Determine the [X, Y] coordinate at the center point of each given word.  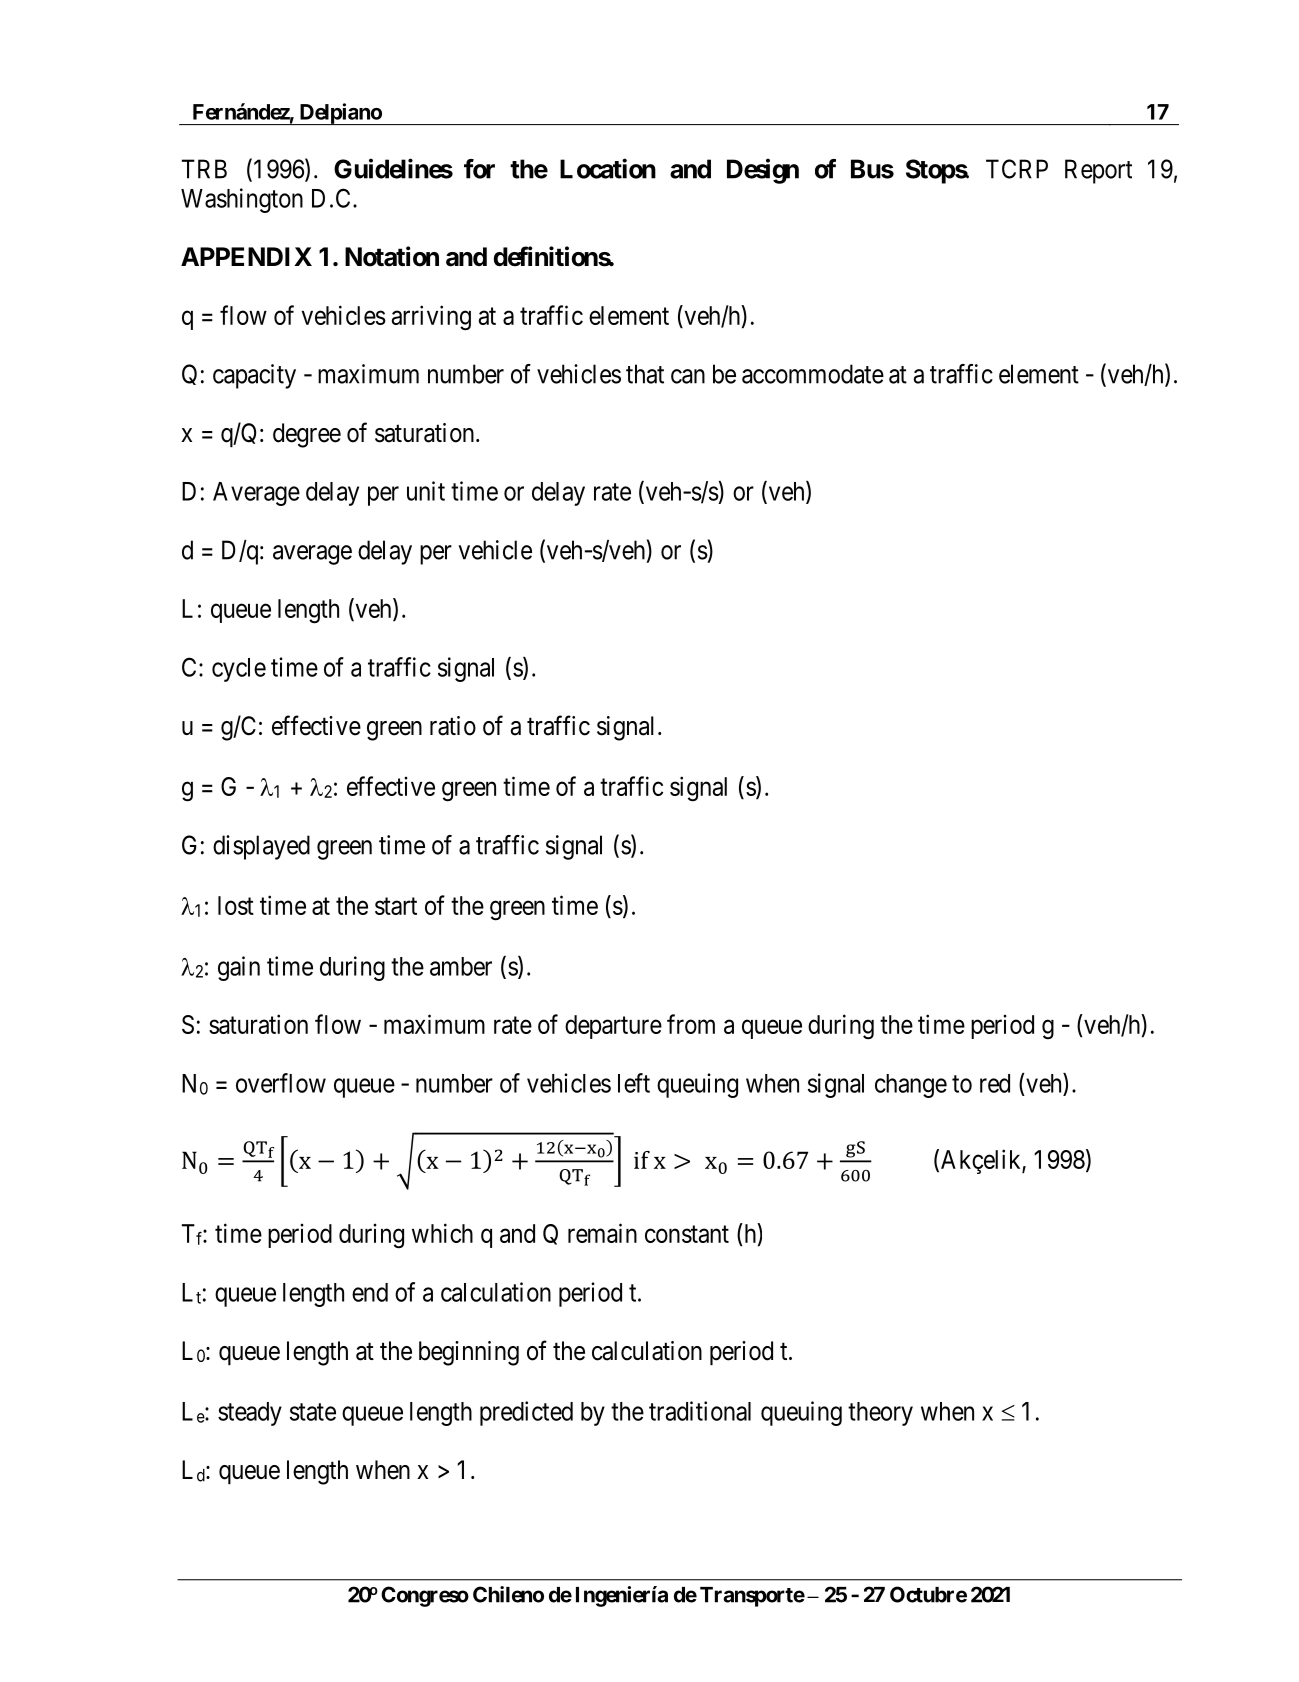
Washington [242, 200]
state [313, 1412]
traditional [700, 1411]
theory [880, 1414]
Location [608, 168]
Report [1098, 171]
